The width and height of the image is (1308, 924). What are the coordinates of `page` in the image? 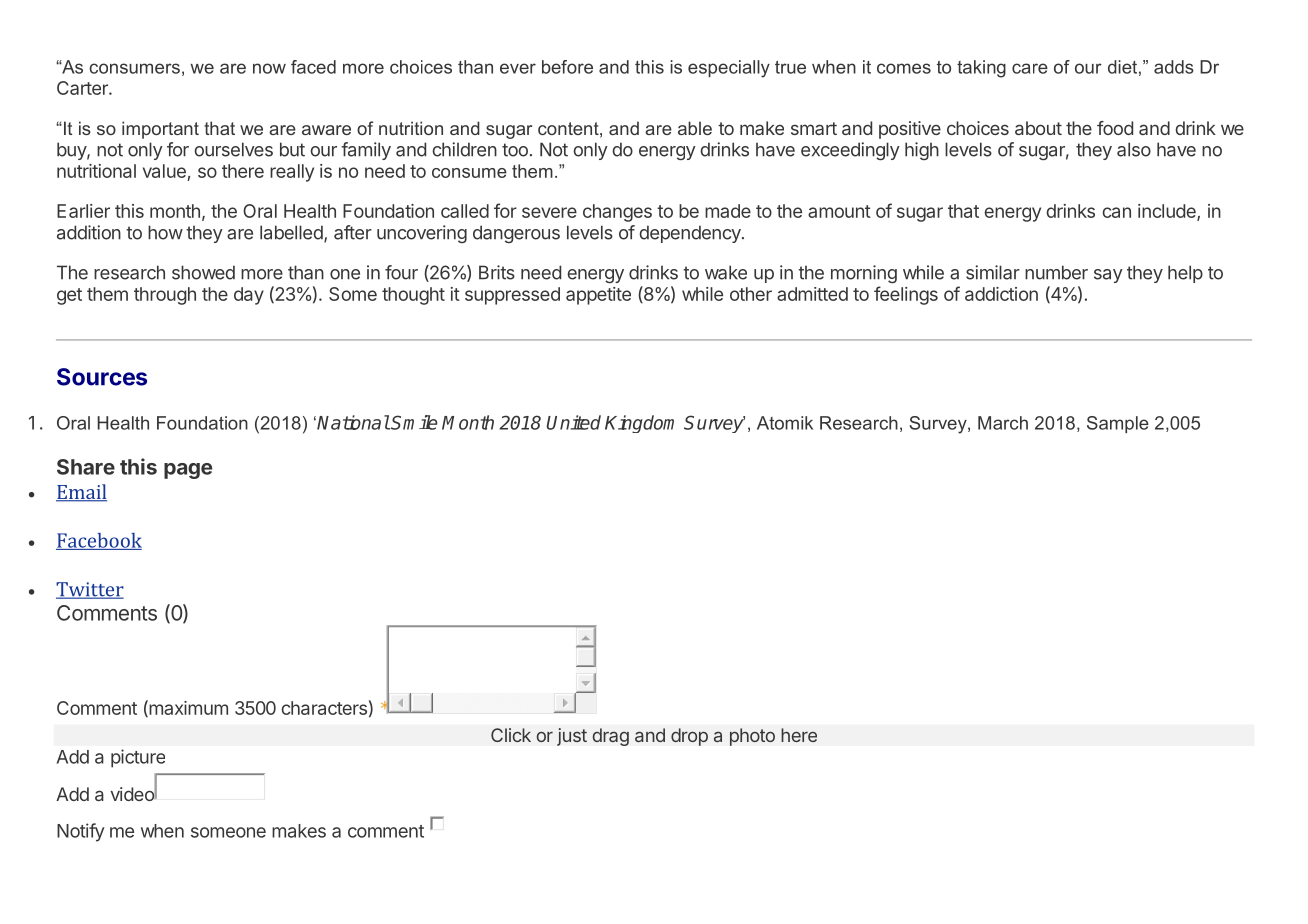 It's located at (188, 471).
